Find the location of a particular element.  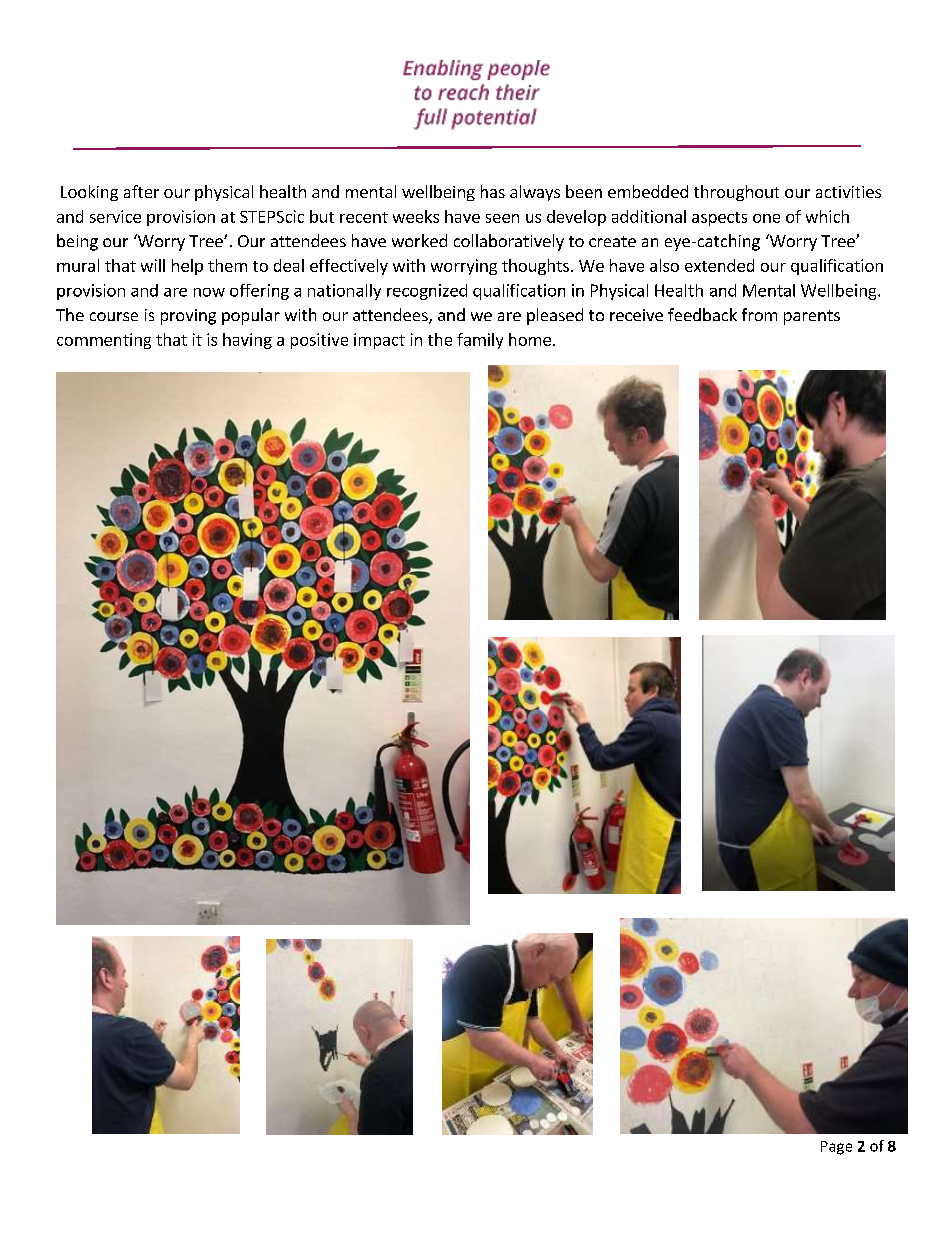

family is located at coordinates (480, 341).
